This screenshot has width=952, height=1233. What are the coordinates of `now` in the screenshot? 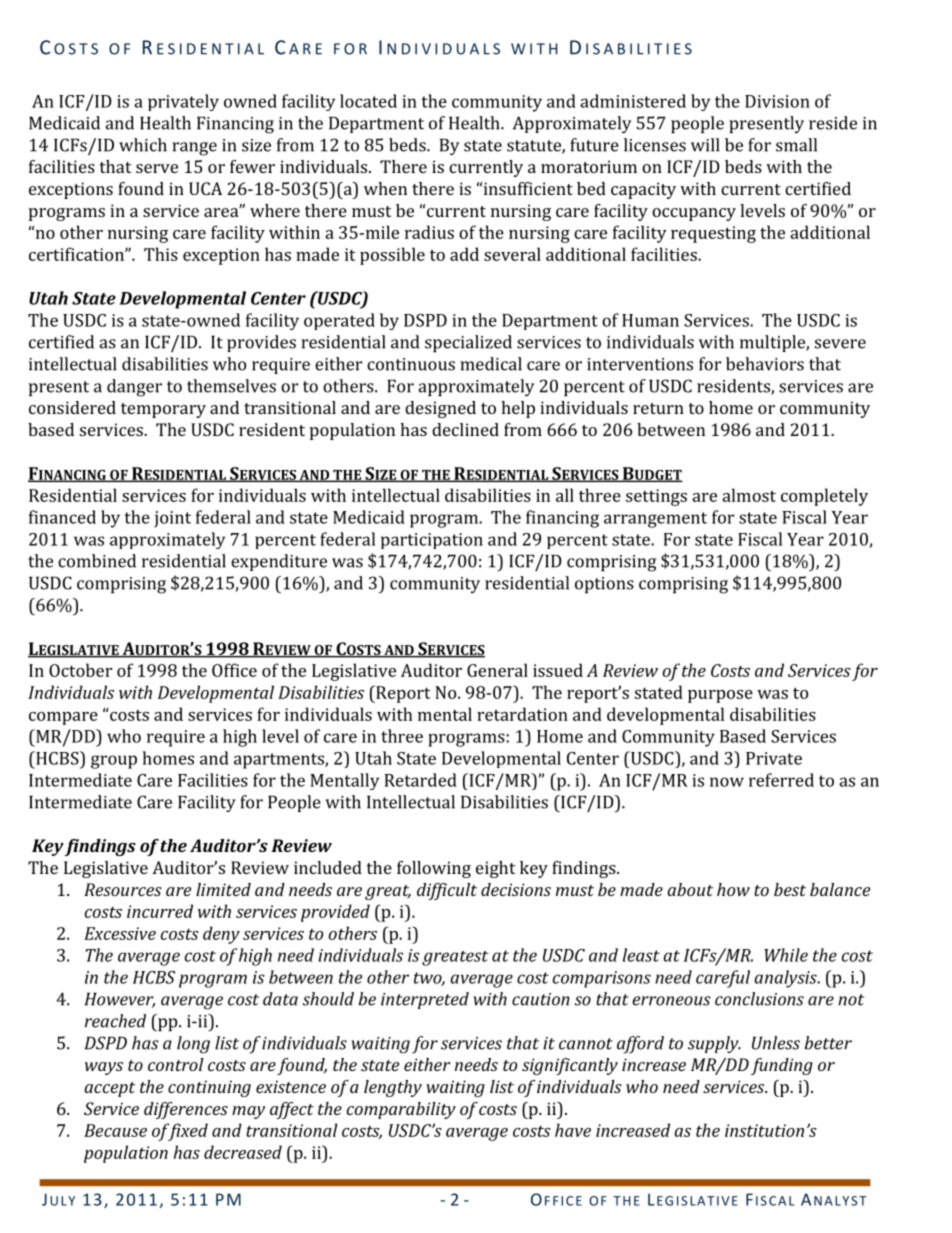 It's located at (727, 782).
